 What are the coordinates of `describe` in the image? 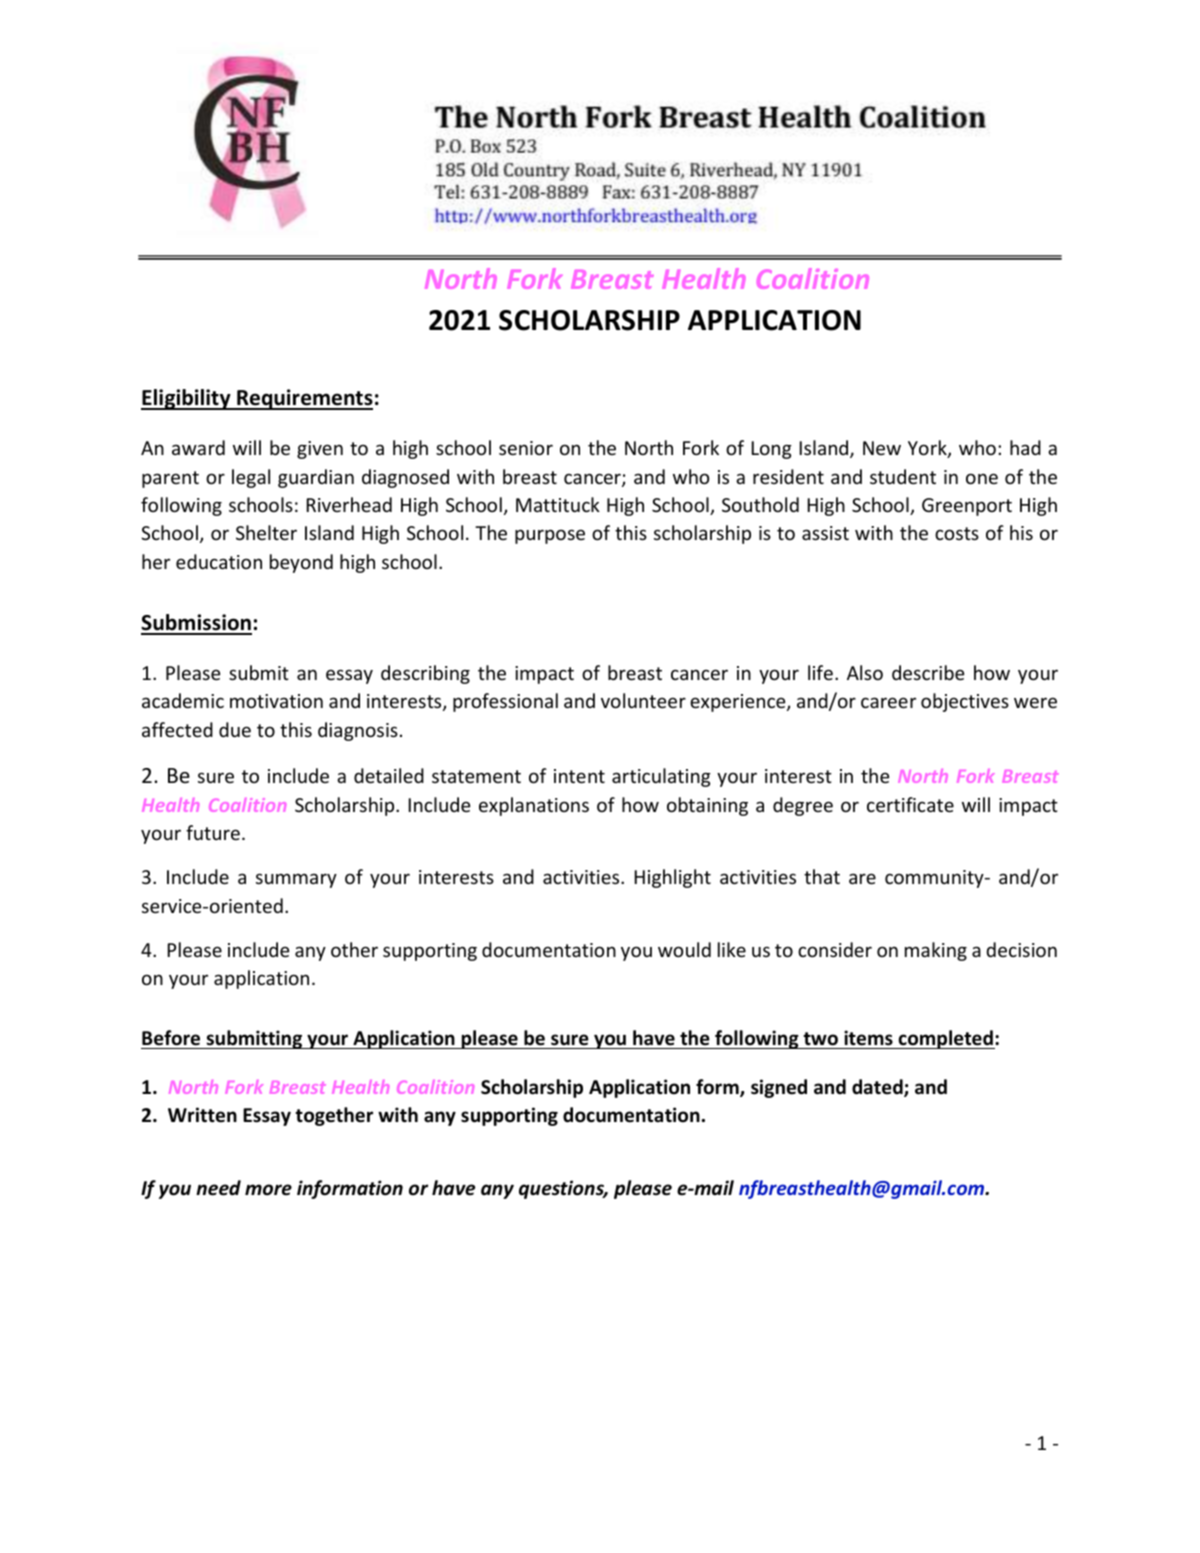 It's located at (928, 672).
